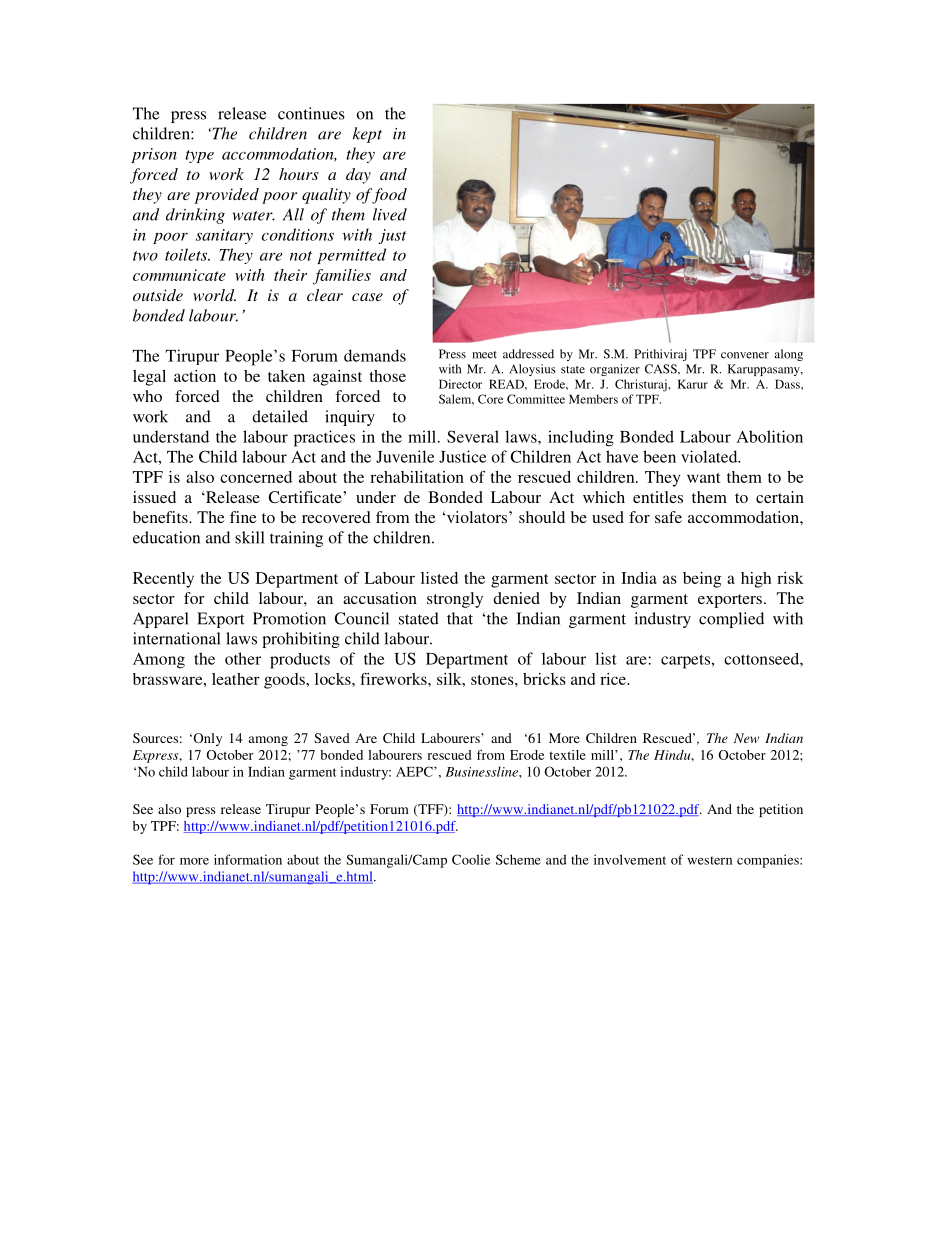 Image resolution: width=952 pixels, height=1233 pixels. What do you see at coordinates (199, 156) in the document?
I see `type` at bounding box center [199, 156].
